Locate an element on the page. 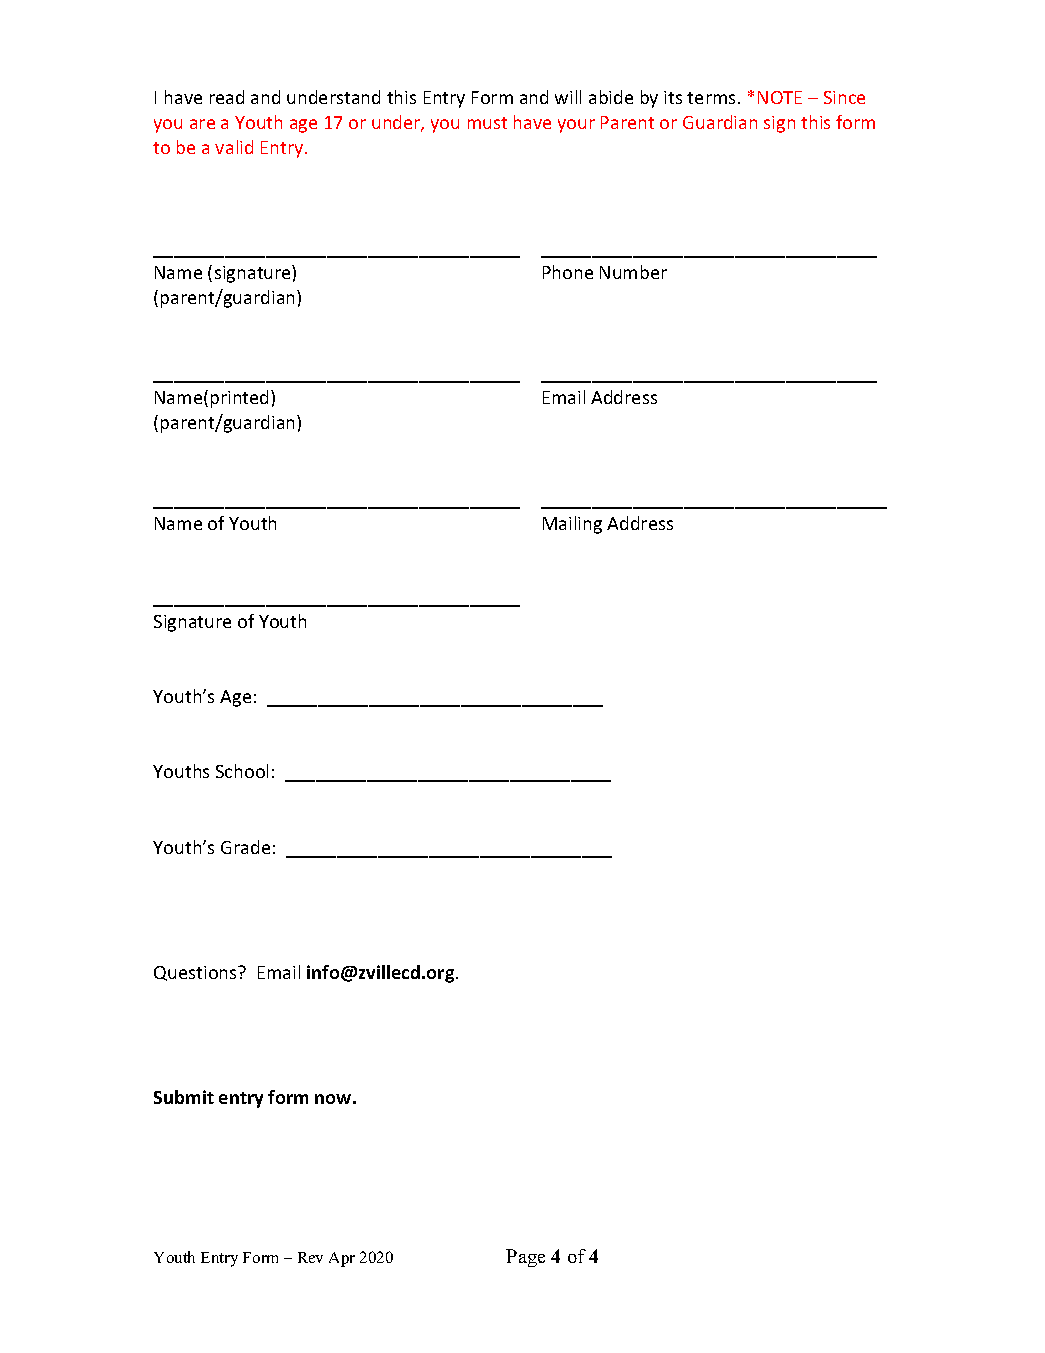 This document has width=1045, height=1353. Mailing is located at coordinates (572, 525).
